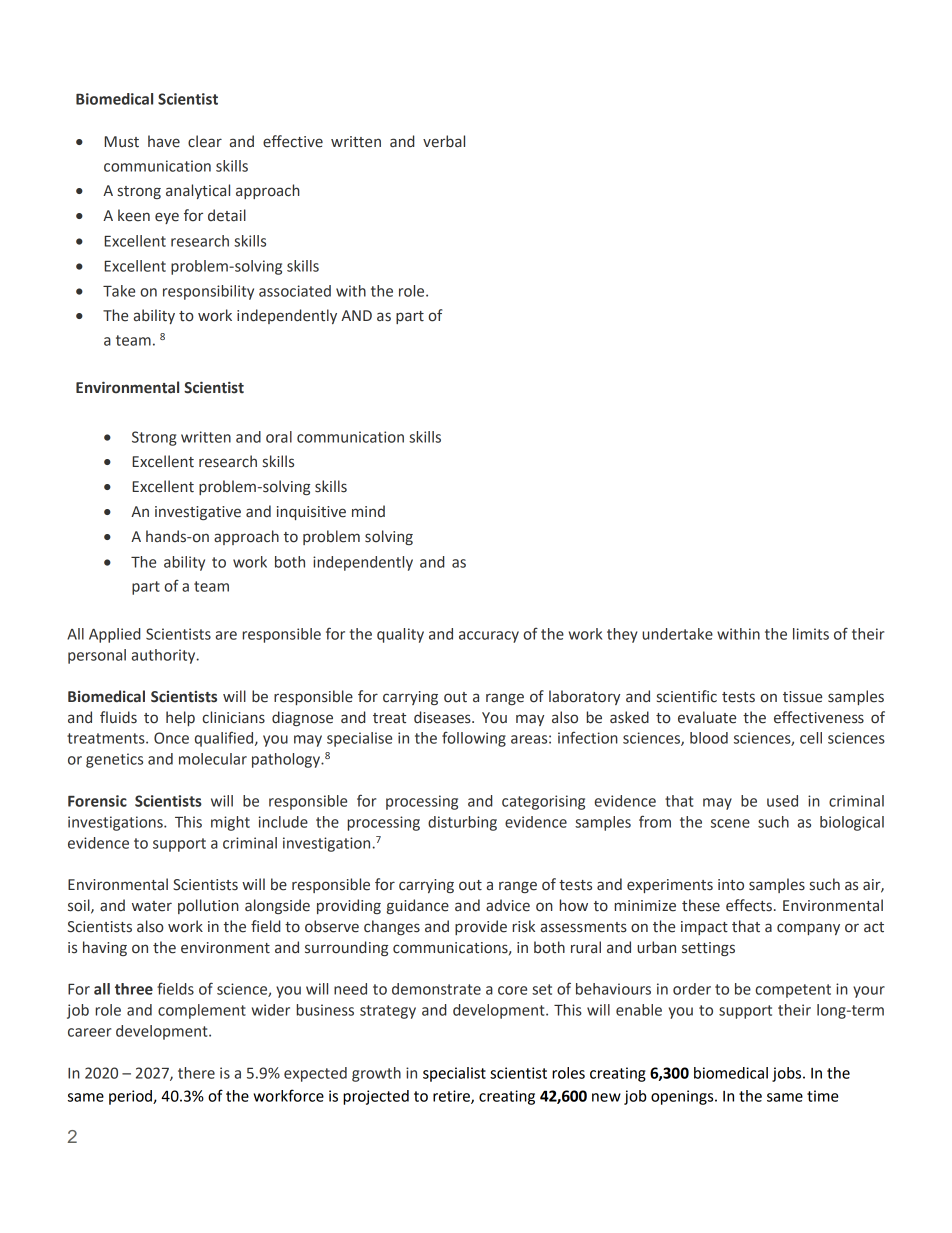 The height and width of the screenshot is (1233, 952). What do you see at coordinates (368, 511) in the screenshot?
I see `mind` at bounding box center [368, 511].
